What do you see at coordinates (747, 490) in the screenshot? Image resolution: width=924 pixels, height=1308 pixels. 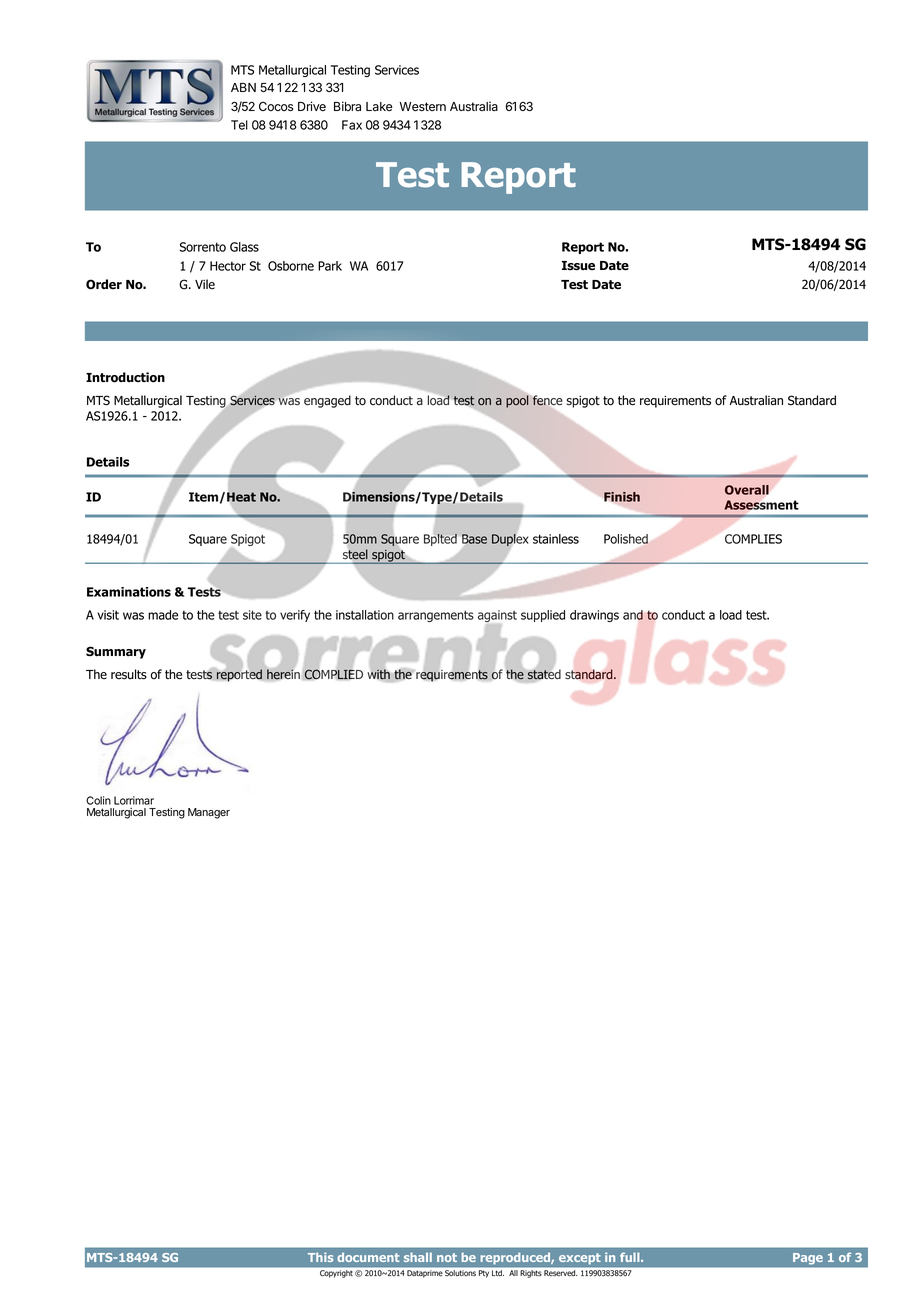 I see `Overall` at bounding box center [747, 490].
